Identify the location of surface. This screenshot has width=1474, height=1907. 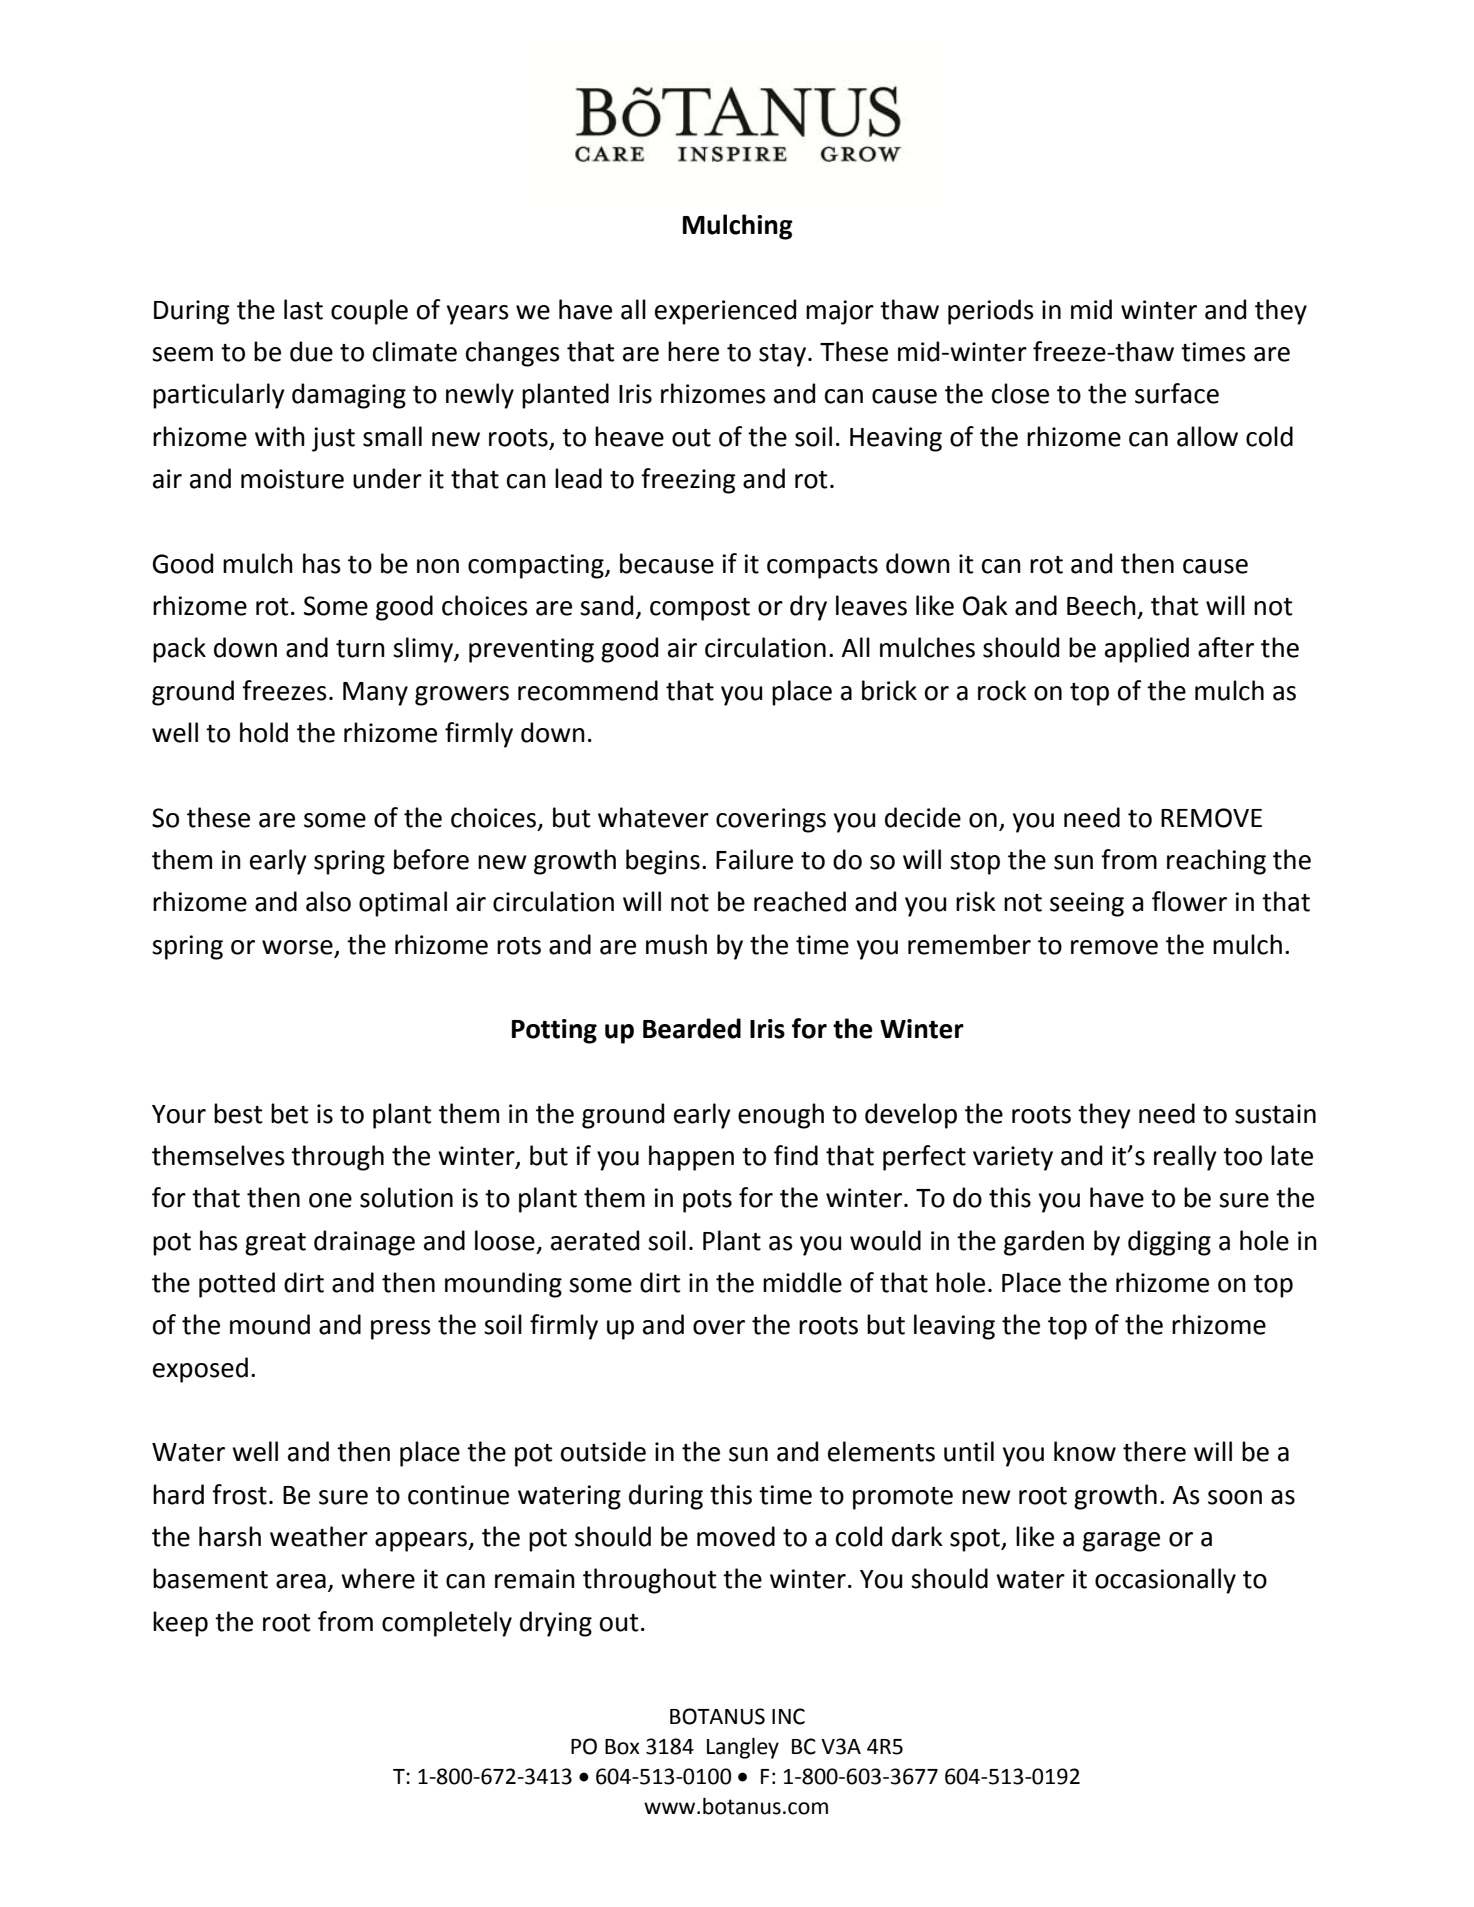
(1177, 393).
